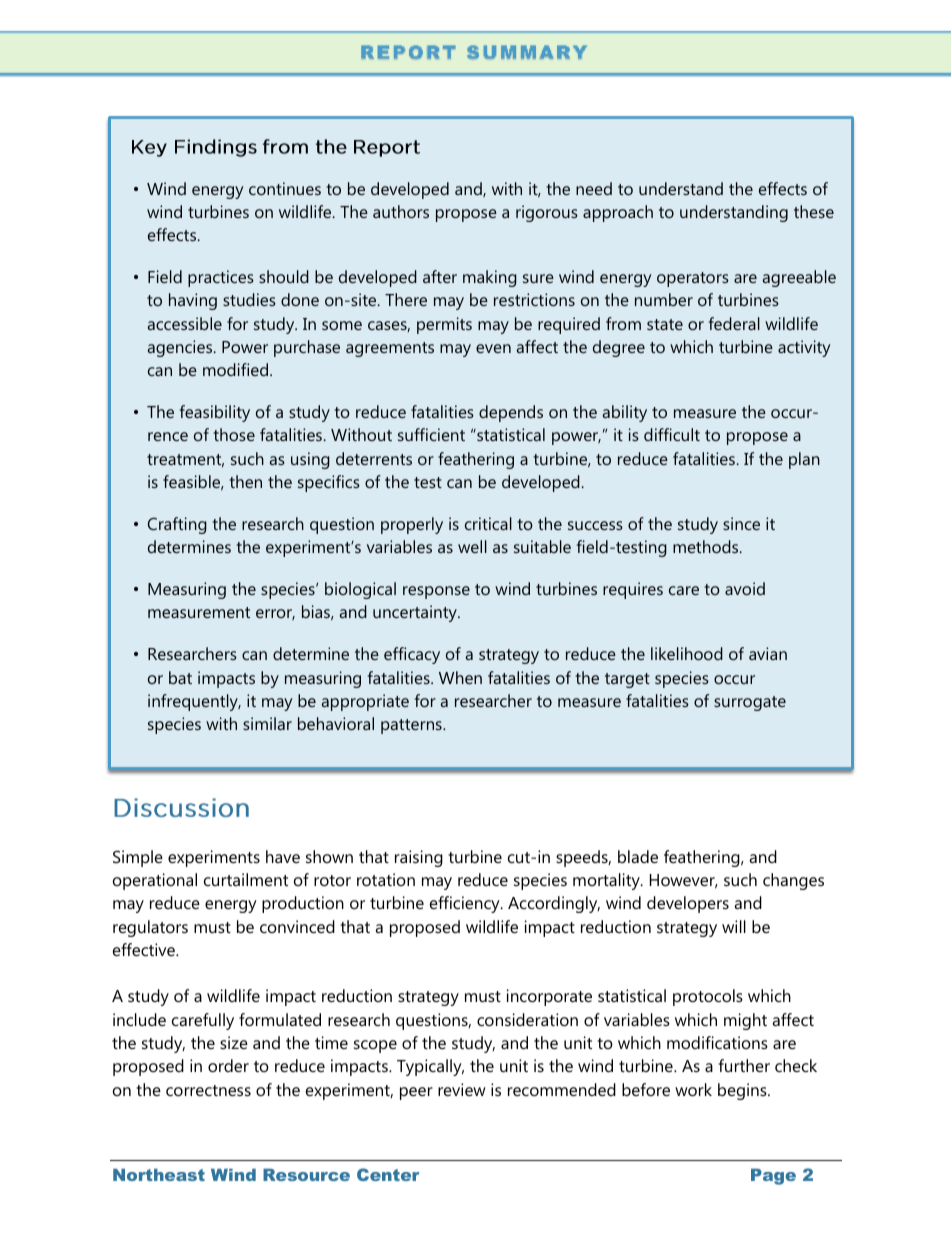 The height and width of the screenshot is (1233, 952). Describe the element at coordinates (246, 879) in the screenshot. I see `curtailment` at that location.
